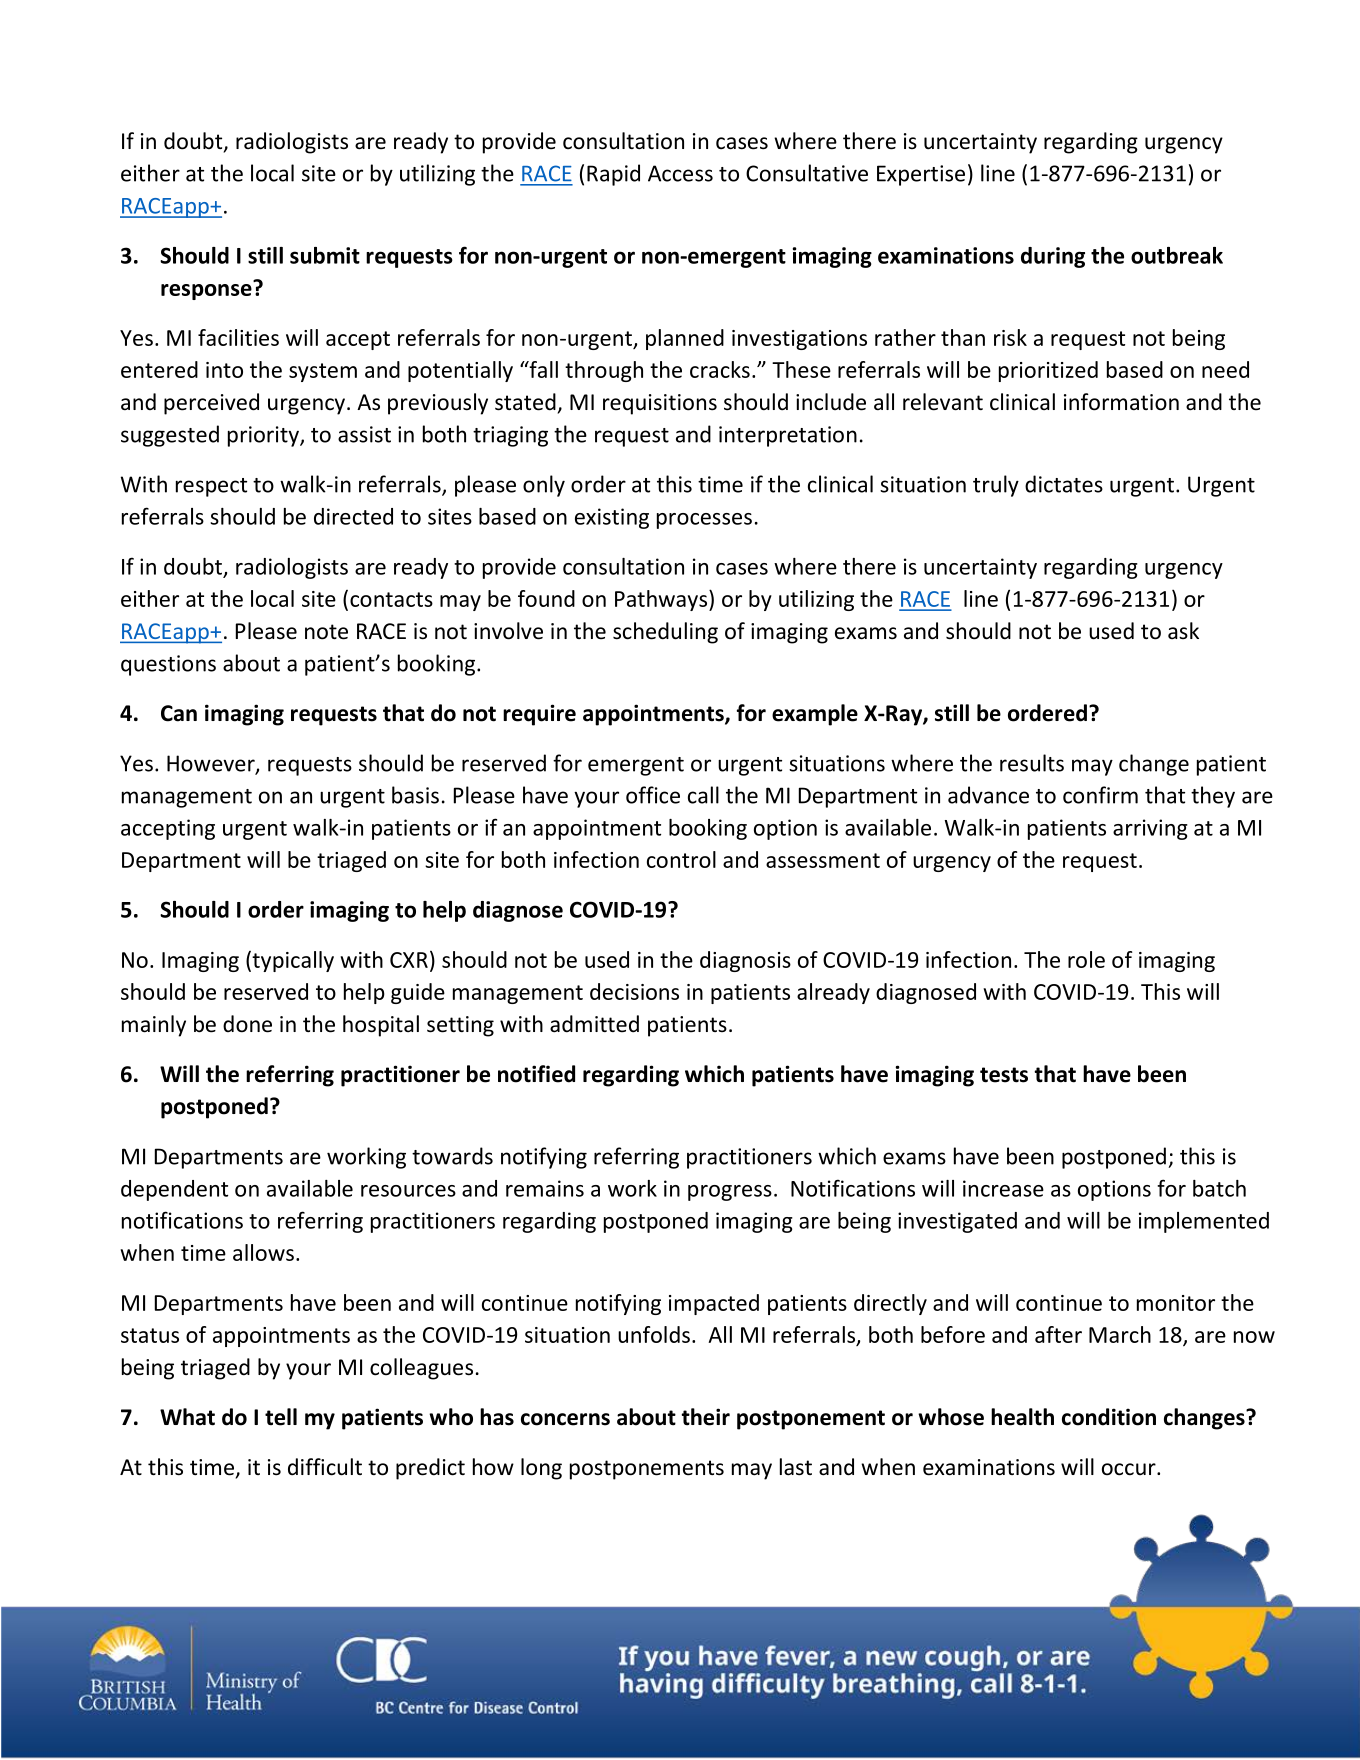 This document has width=1360, height=1760. What do you see at coordinates (326, 632) in the document?
I see `note` at bounding box center [326, 632].
